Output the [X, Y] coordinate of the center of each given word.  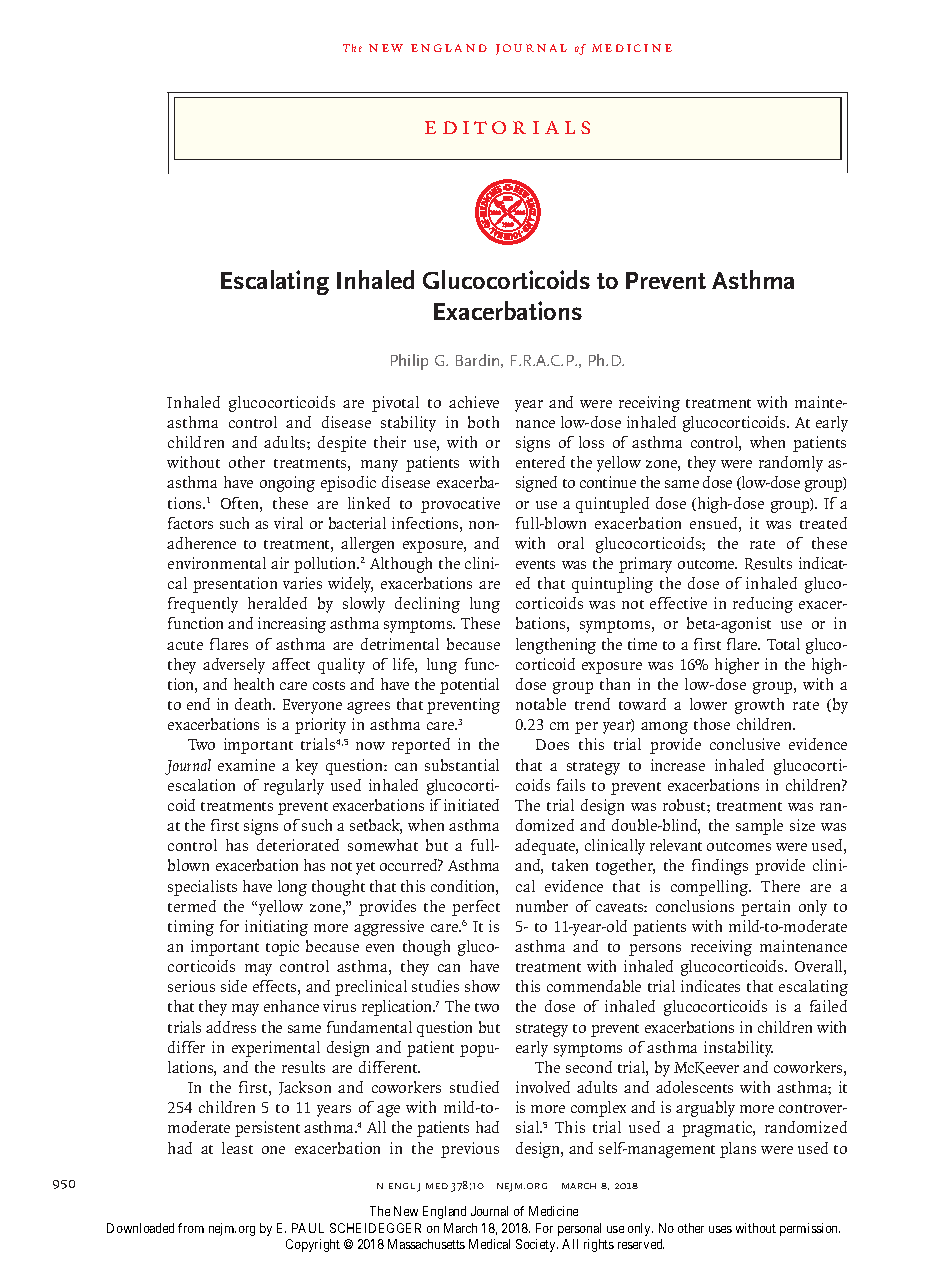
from [191, 1228]
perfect [476, 908]
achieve [474, 402]
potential [469, 686]
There [780, 886]
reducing [763, 605]
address [231, 1027]
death [255, 704]
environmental [217, 563]
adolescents [694, 1087]
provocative [460, 505]
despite [342, 444]
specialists [202, 888]
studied [474, 1087]
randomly [791, 464]
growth [759, 706]
